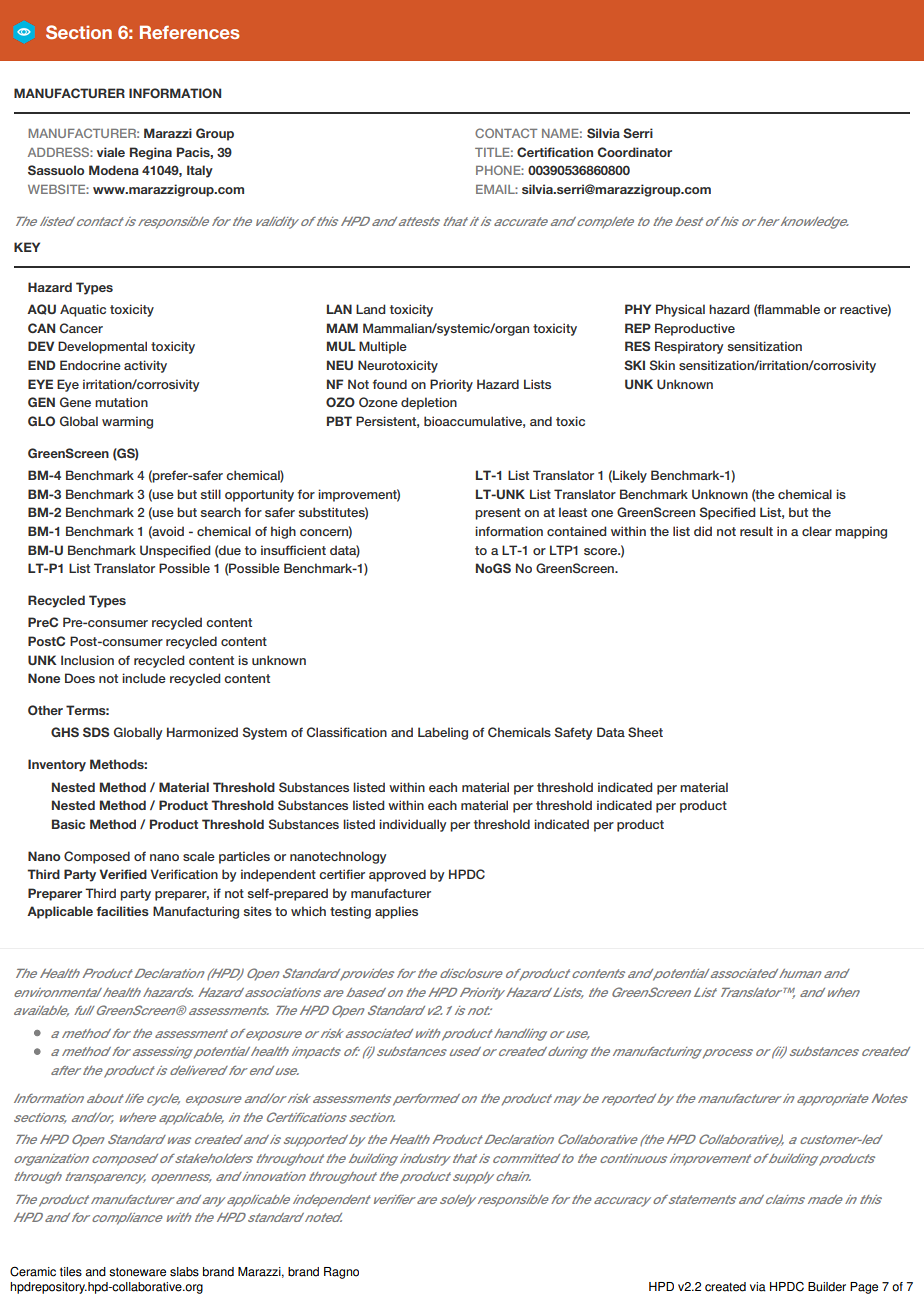  I want to click on Physical, so click(680, 310).
